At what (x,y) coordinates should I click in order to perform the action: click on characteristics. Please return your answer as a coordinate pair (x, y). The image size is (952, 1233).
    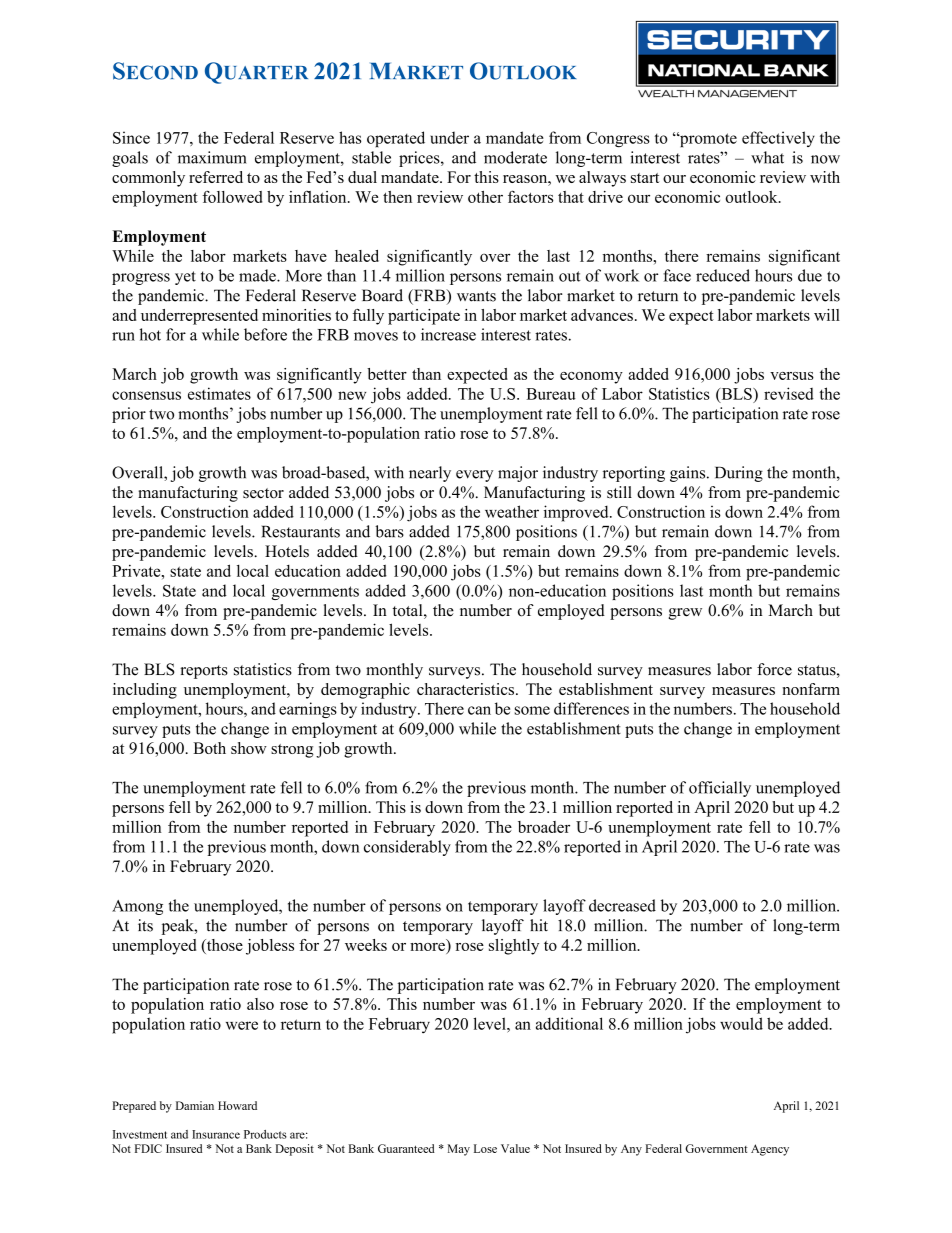
    Looking at the image, I should click on (465, 689).
